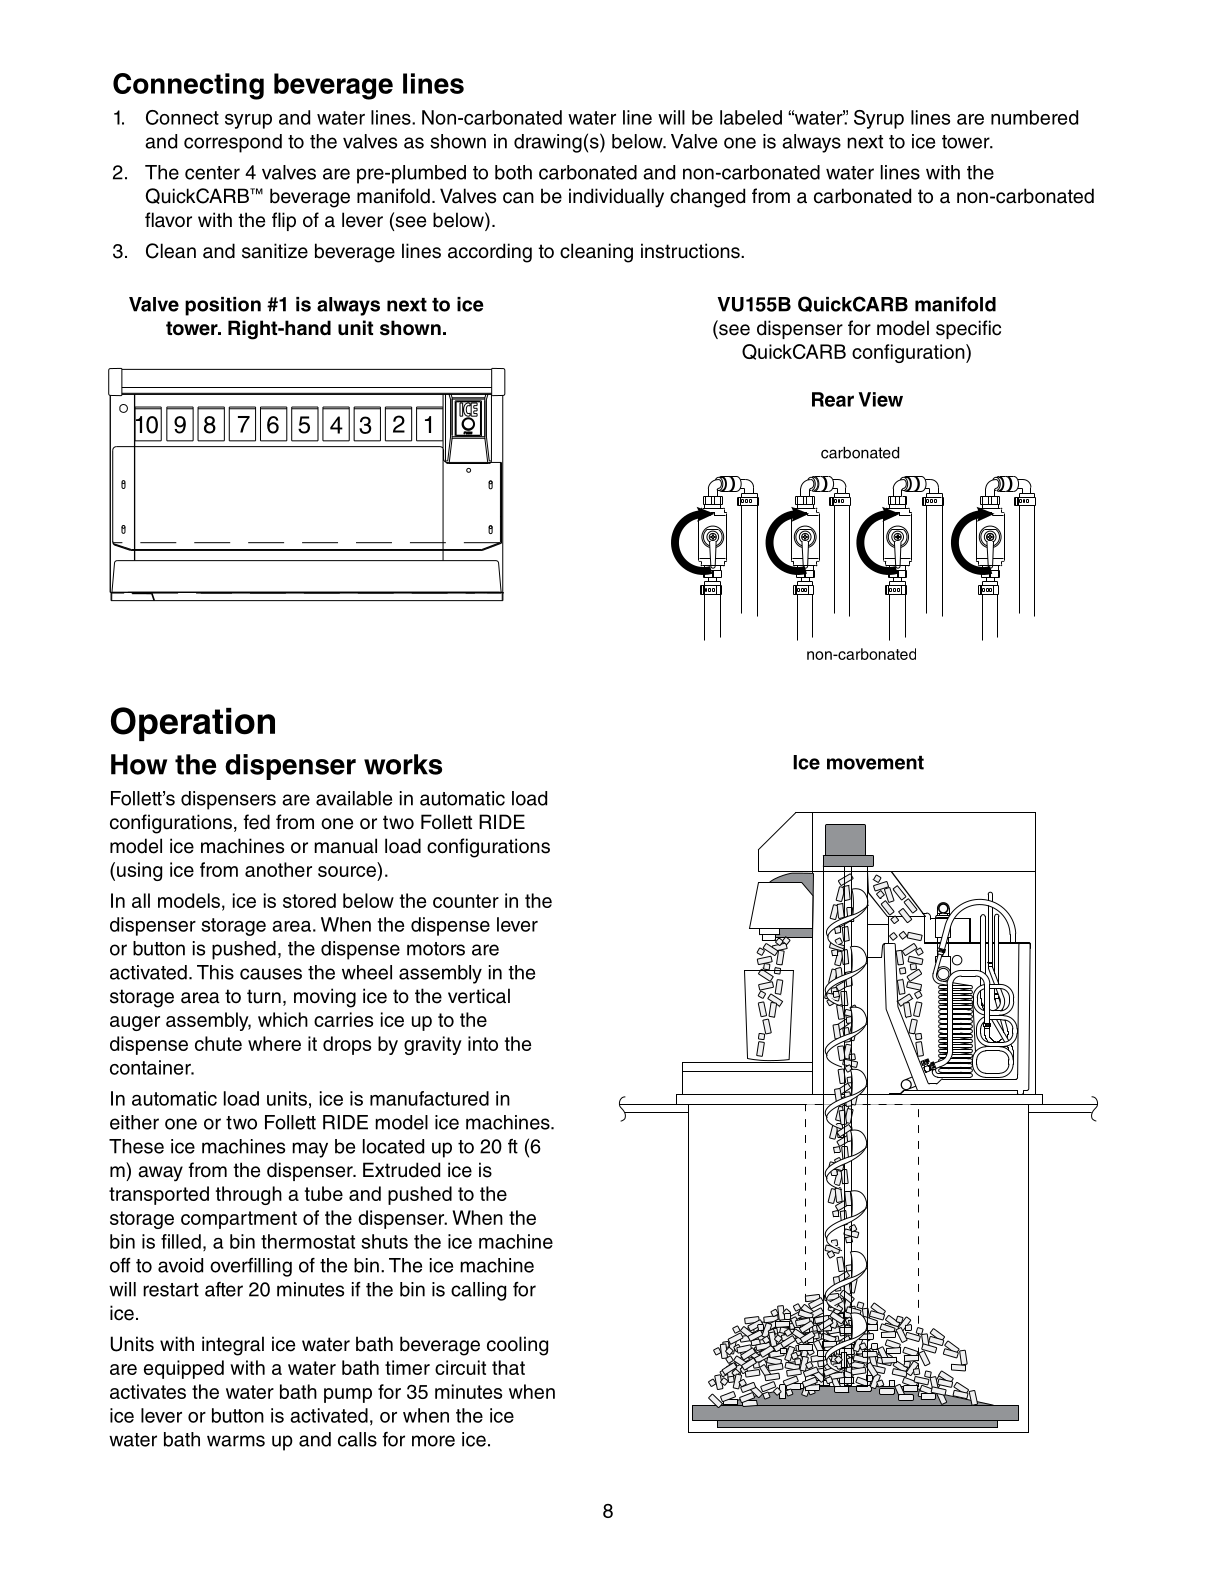 The width and height of the page is (1216, 1573). What do you see at coordinates (479, 996) in the page?
I see `vertical` at bounding box center [479, 996].
